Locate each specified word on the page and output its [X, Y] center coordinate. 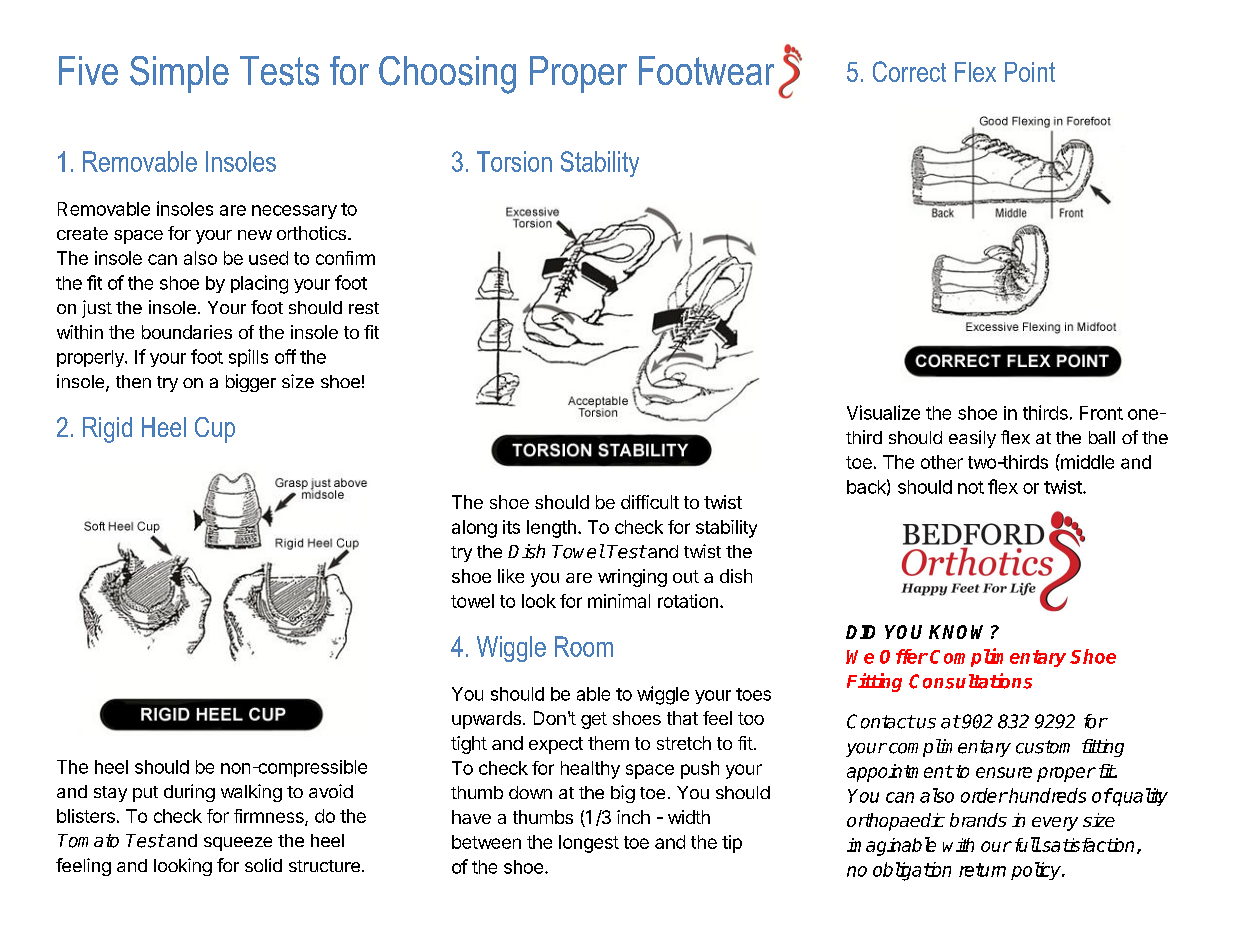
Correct [909, 71]
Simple [179, 74]
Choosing [447, 75]
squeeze [238, 844]
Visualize [883, 412]
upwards [486, 720]
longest [589, 844]
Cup [215, 430]
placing [259, 284]
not [971, 487]
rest [364, 308]
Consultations [970, 681]
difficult [650, 502]
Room [584, 646]
